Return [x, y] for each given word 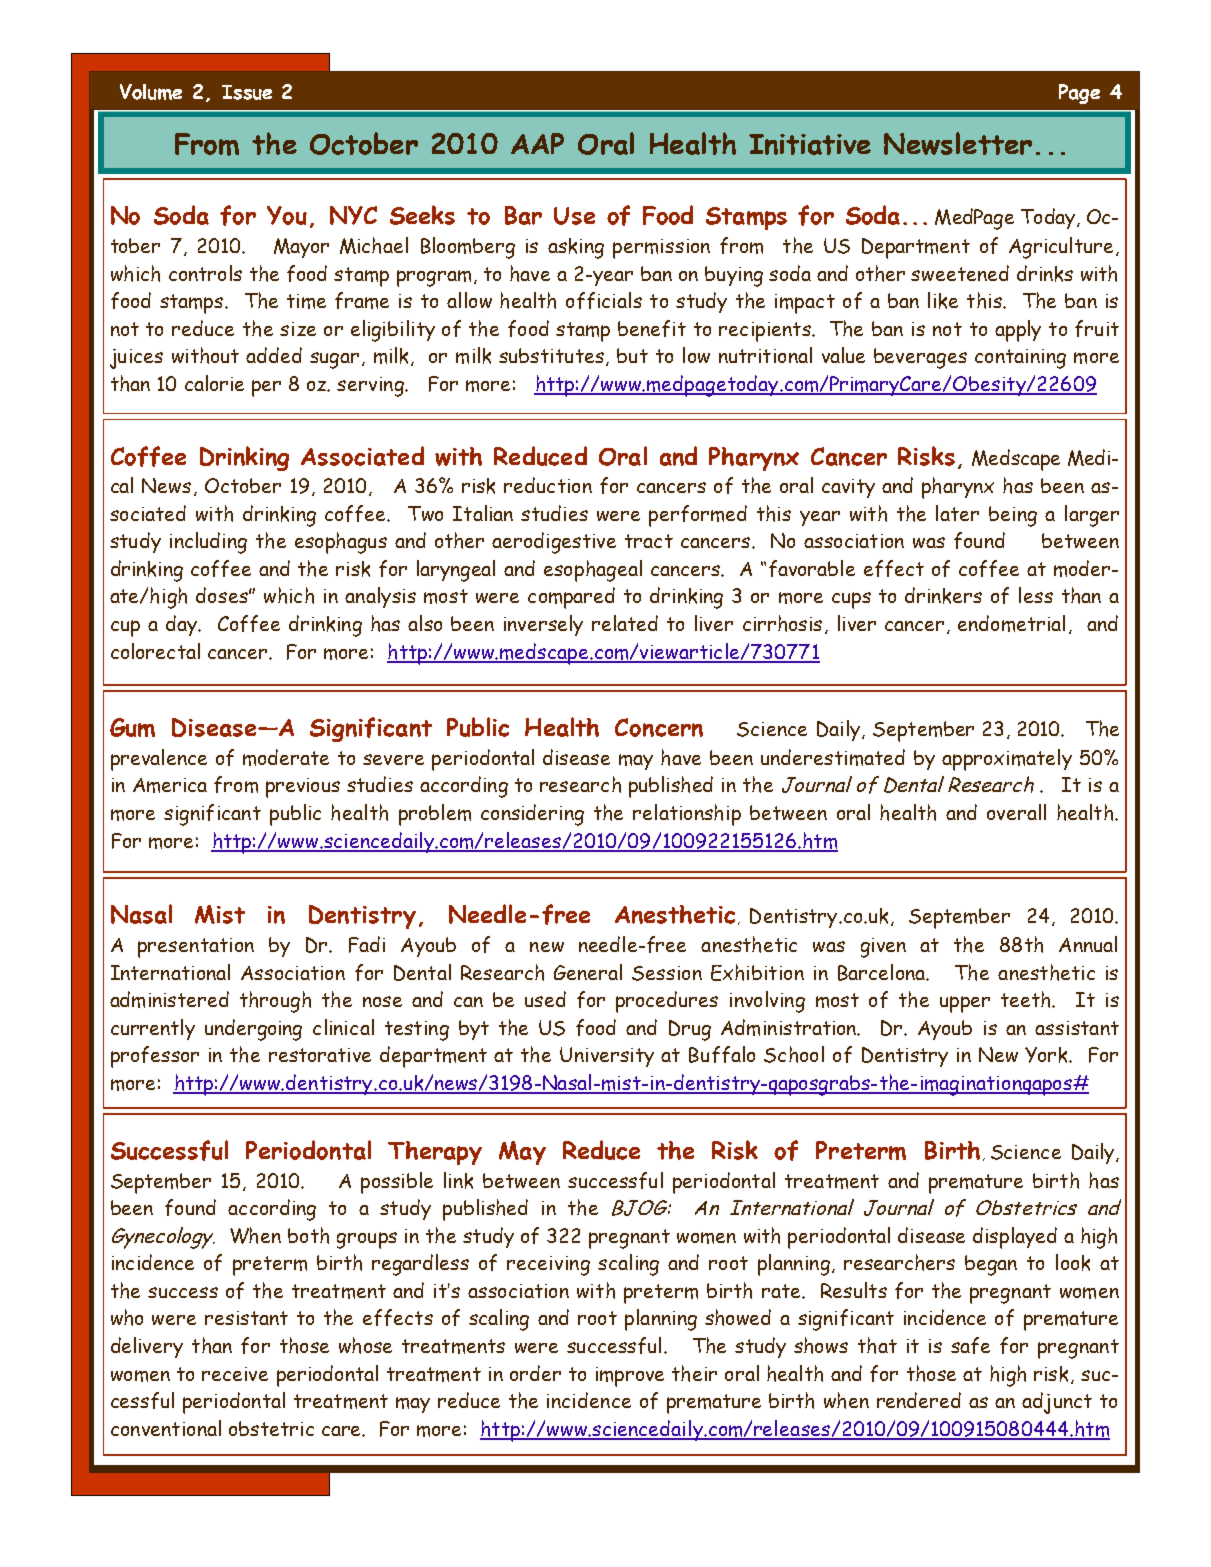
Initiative [810, 144]
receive [235, 1374]
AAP [537, 143]
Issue [247, 92]
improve [630, 1377]
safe [970, 1345]
